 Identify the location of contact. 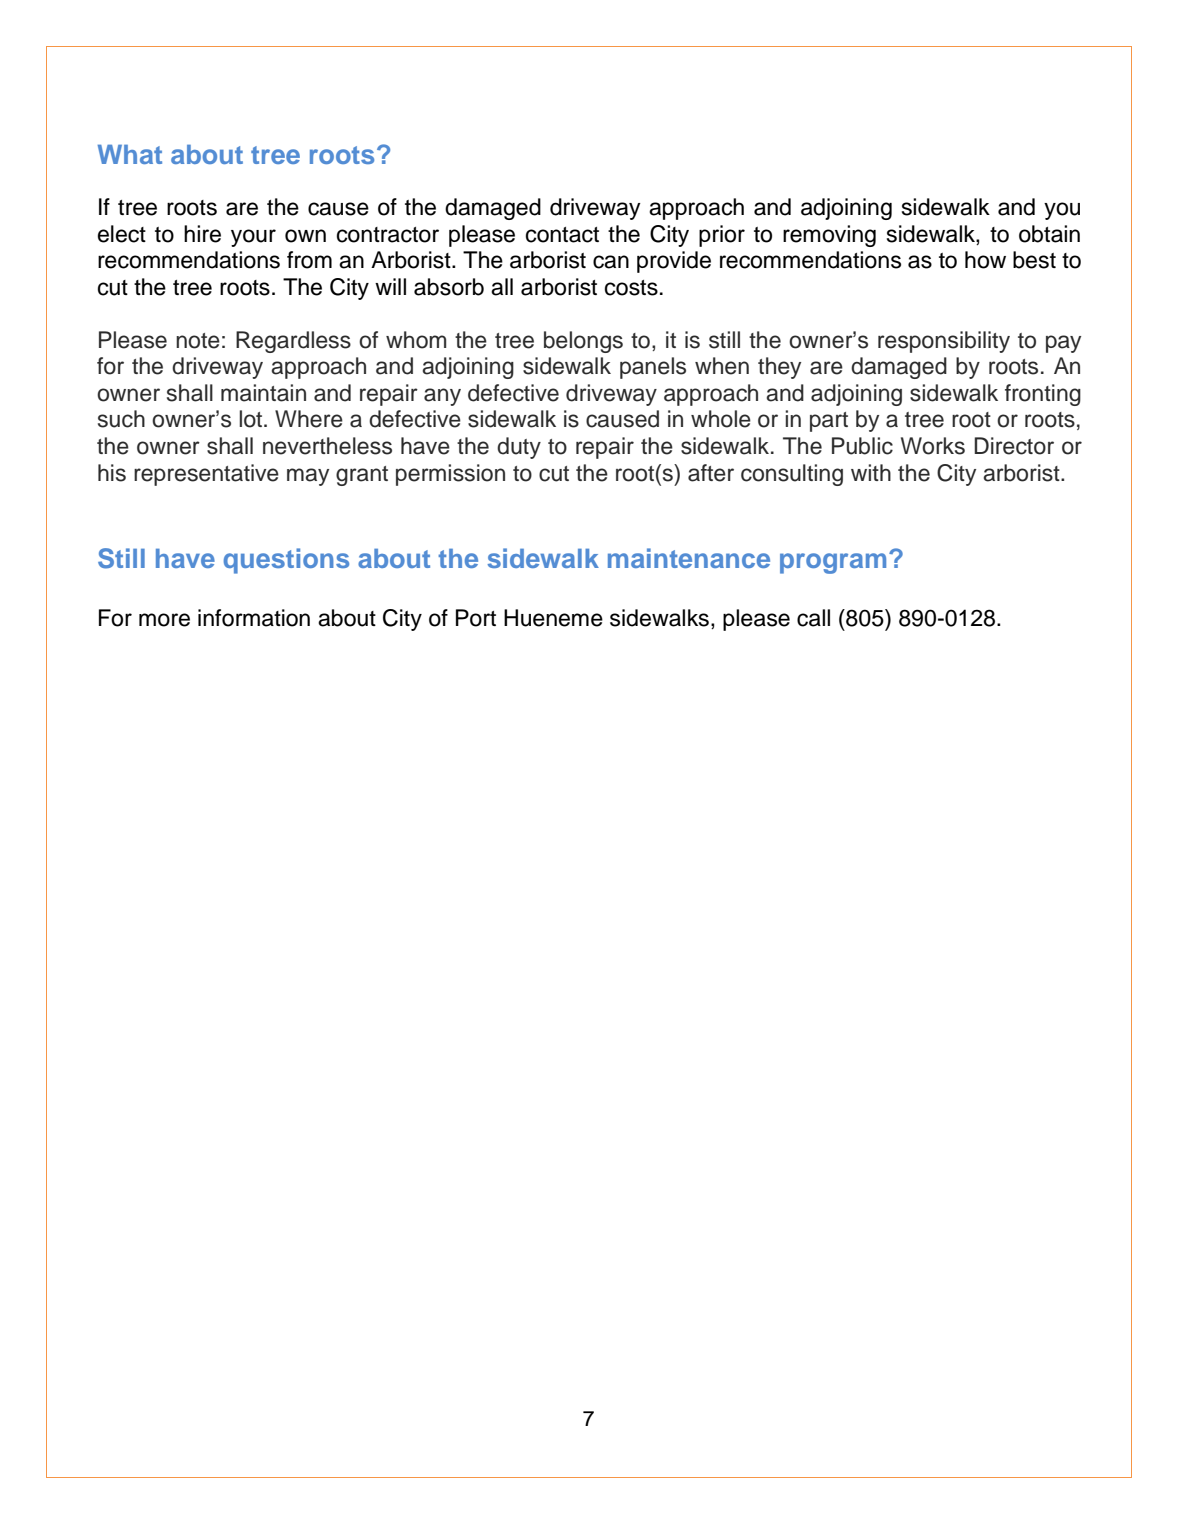
(562, 235).
